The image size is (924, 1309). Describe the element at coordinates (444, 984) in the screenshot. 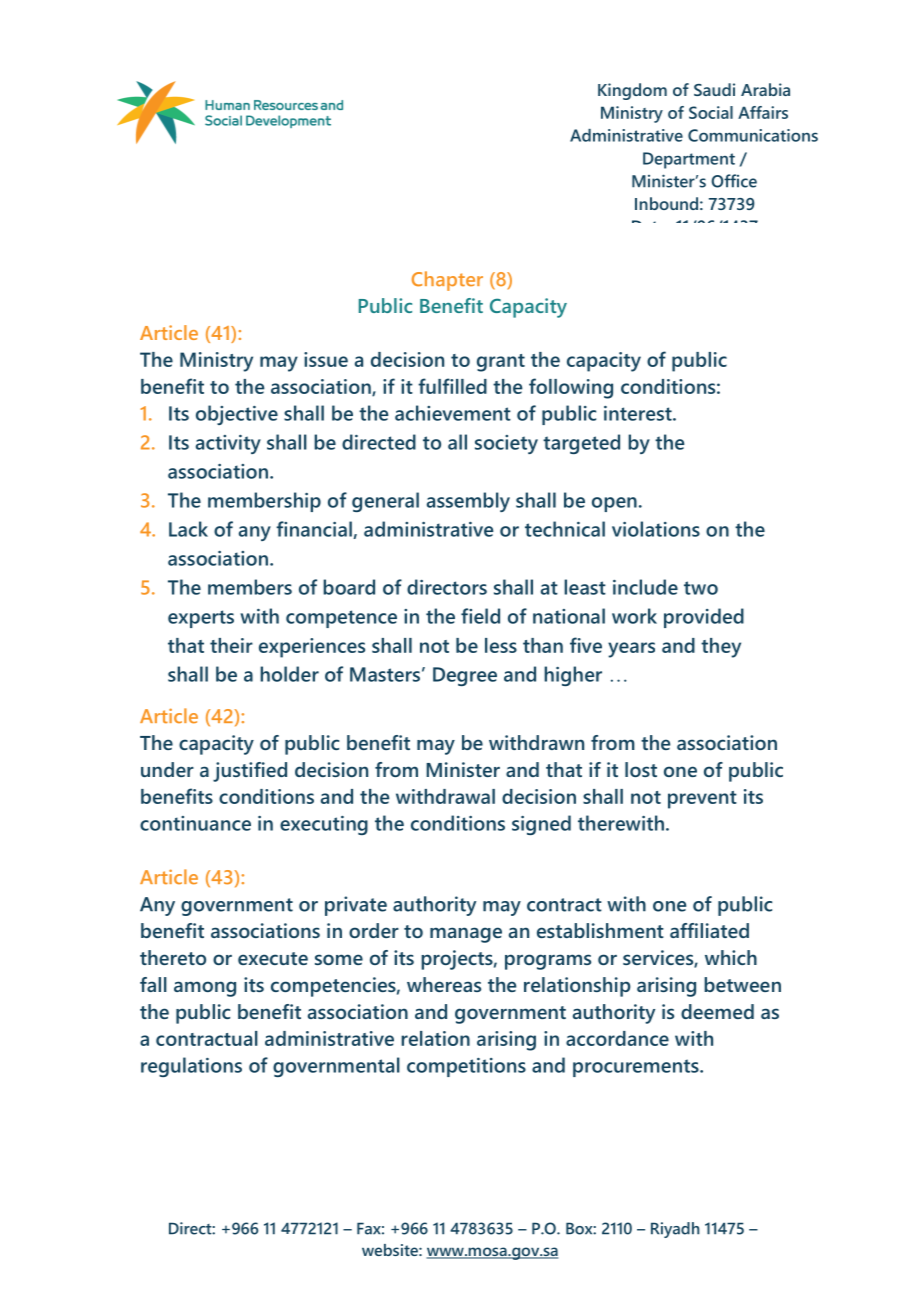

I see `whereas` at that location.
